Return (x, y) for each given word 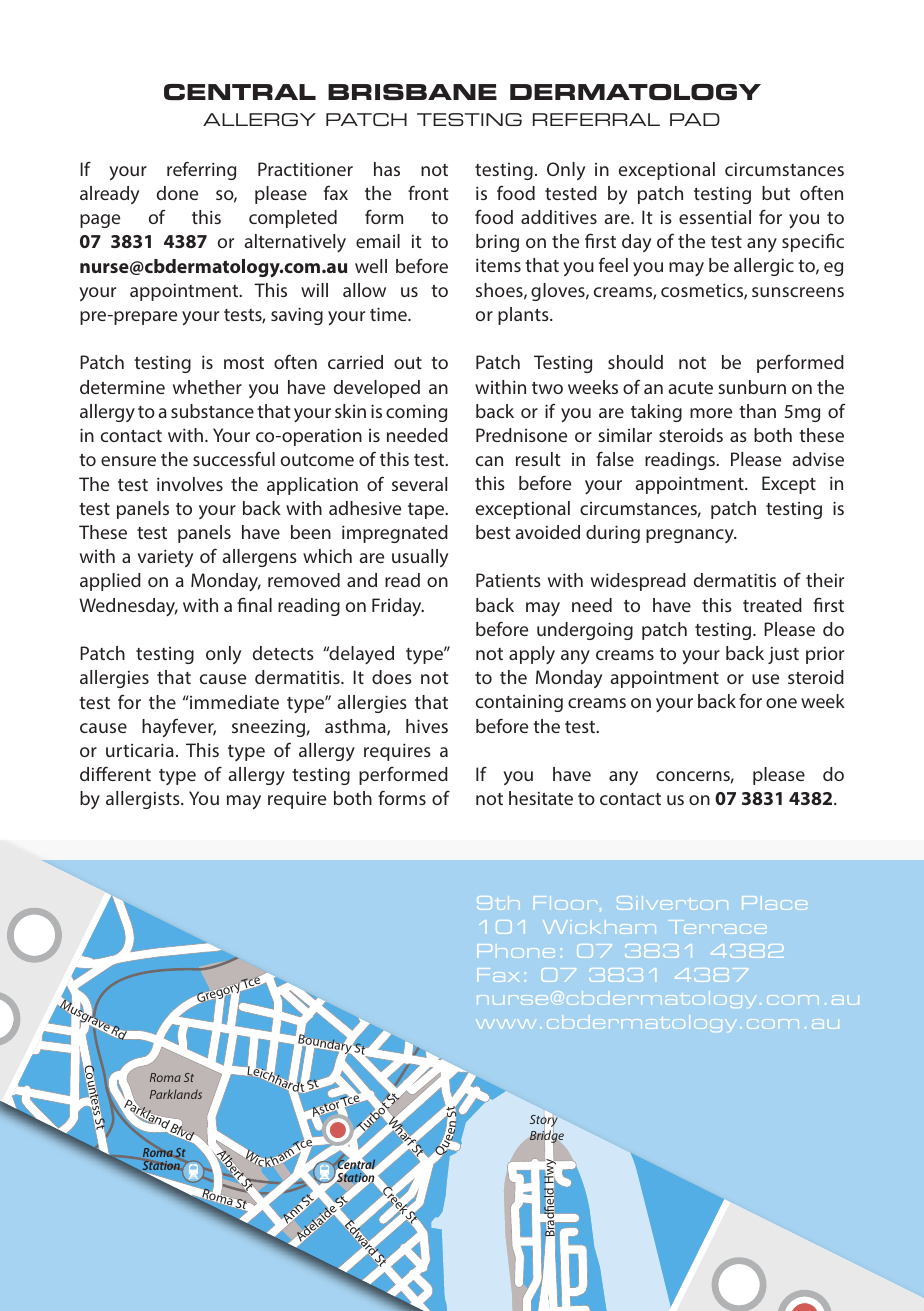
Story (544, 1121)
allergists (144, 800)
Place (774, 903)
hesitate (541, 798)
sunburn (752, 387)
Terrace (717, 927)
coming (416, 413)
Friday (398, 607)
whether (207, 387)
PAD (695, 119)
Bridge (547, 1138)
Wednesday (128, 607)
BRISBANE (412, 92)
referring (201, 170)
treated (772, 605)
